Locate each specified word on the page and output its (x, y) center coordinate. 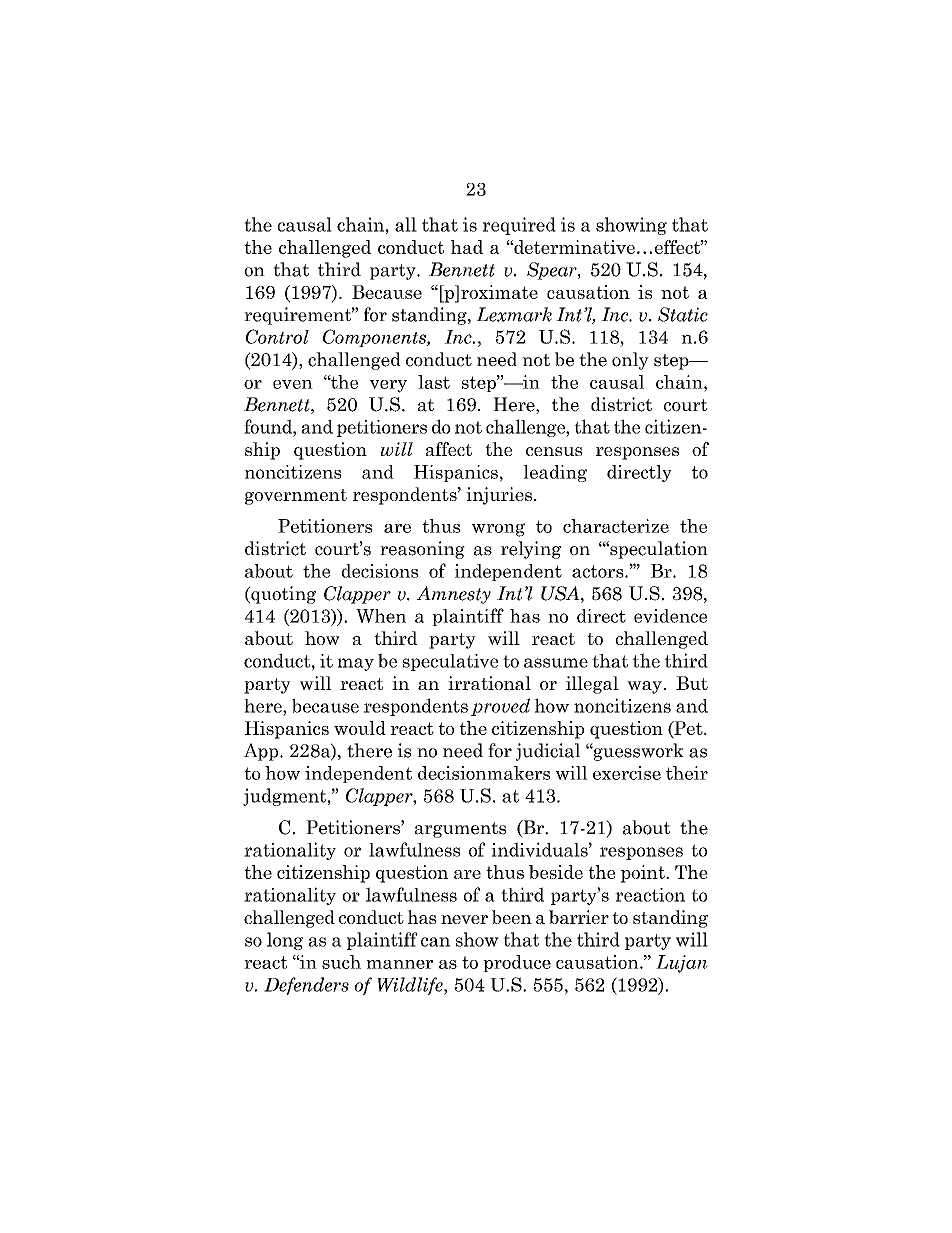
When (381, 616)
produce (517, 963)
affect (449, 449)
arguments (460, 830)
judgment (285, 797)
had (467, 247)
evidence (670, 616)
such (341, 962)
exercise (627, 773)
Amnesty (454, 595)
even (293, 384)
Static (683, 314)
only (630, 361)
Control (277, 336)
